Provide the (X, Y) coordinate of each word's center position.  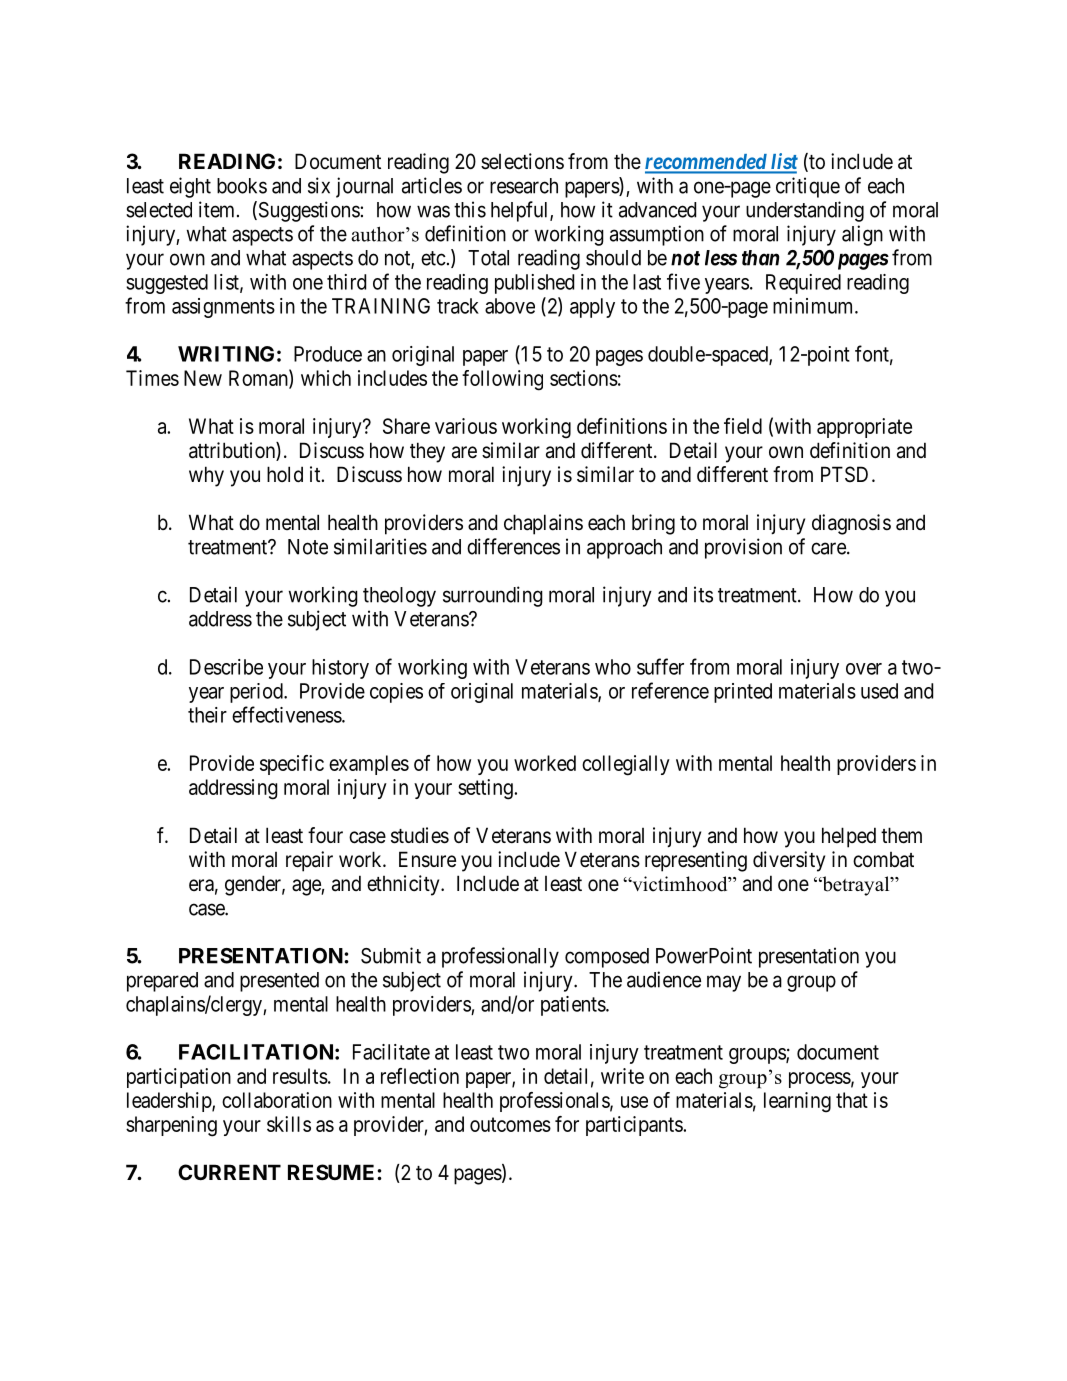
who (613, 667)
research (524, 186)
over (864, 669)
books (242, 186)
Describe (226, 667)
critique (808, 187)
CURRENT (229, 1172)
